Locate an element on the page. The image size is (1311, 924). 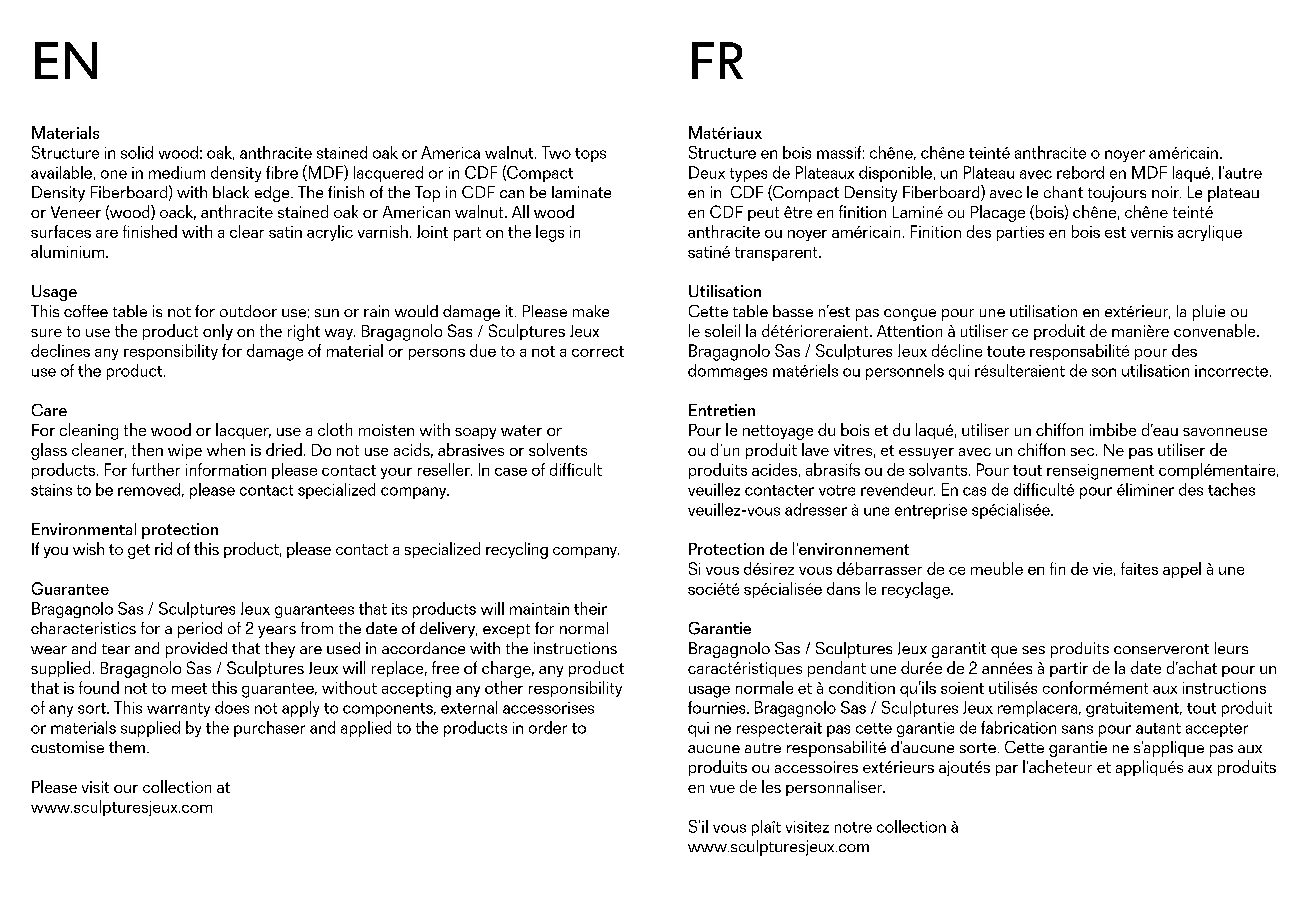
further is located at coordinates (156, 469).
